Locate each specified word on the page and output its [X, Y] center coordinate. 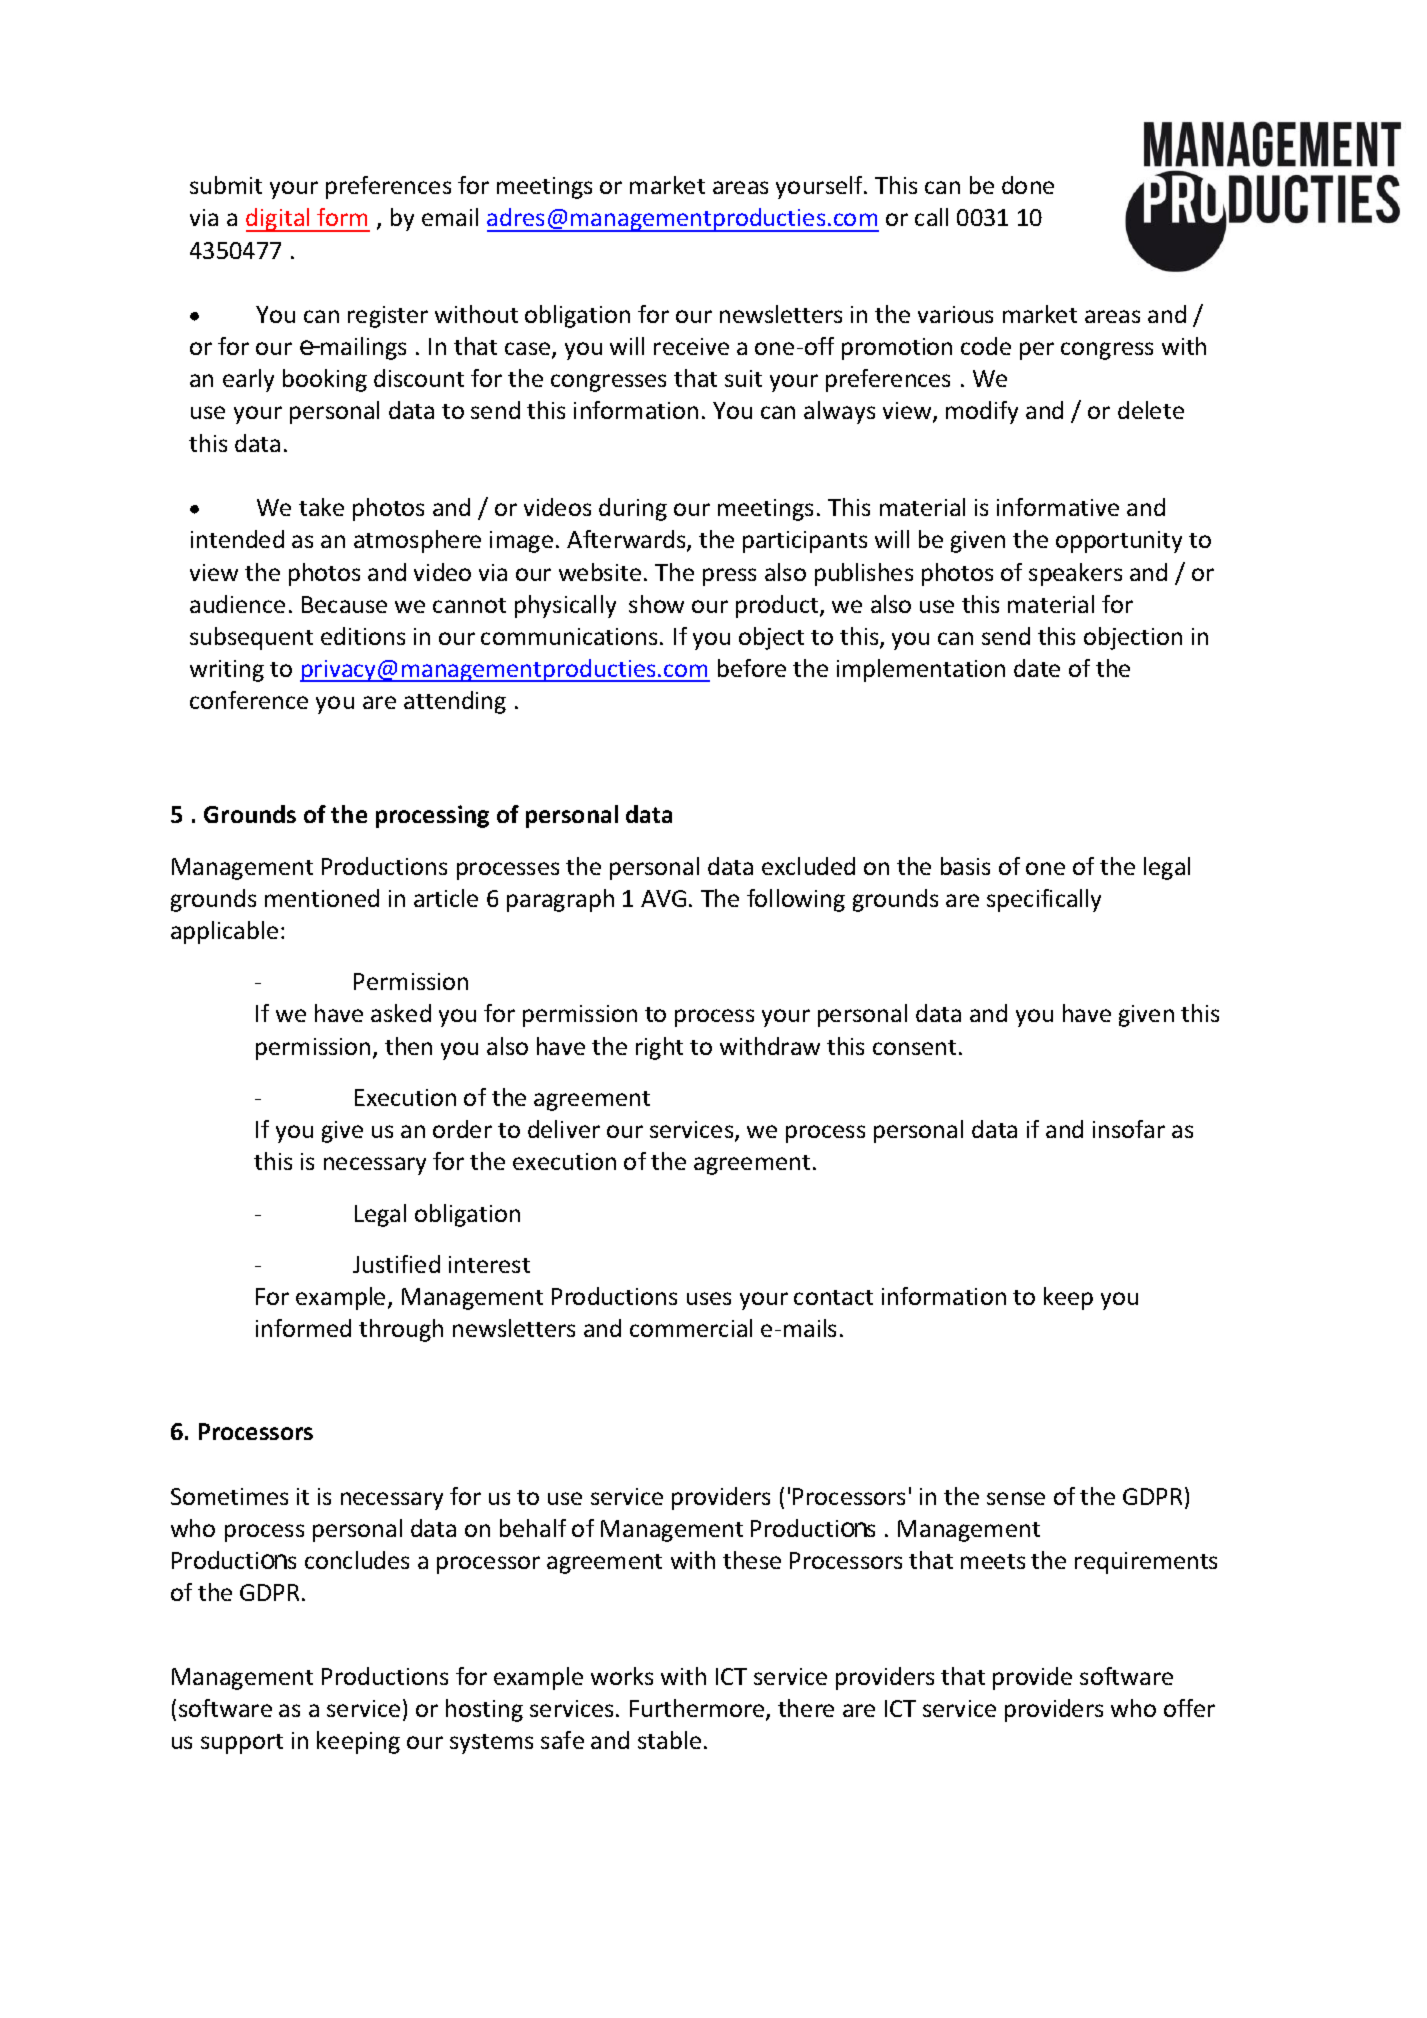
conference [249, 700]
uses [709, 1298]
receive [691, 346]
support [242, 1744]
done [1028, 185]
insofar [1129, 1129]
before [752, 668]
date [1037, 668]
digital [279, 220]
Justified [396, 1264]
